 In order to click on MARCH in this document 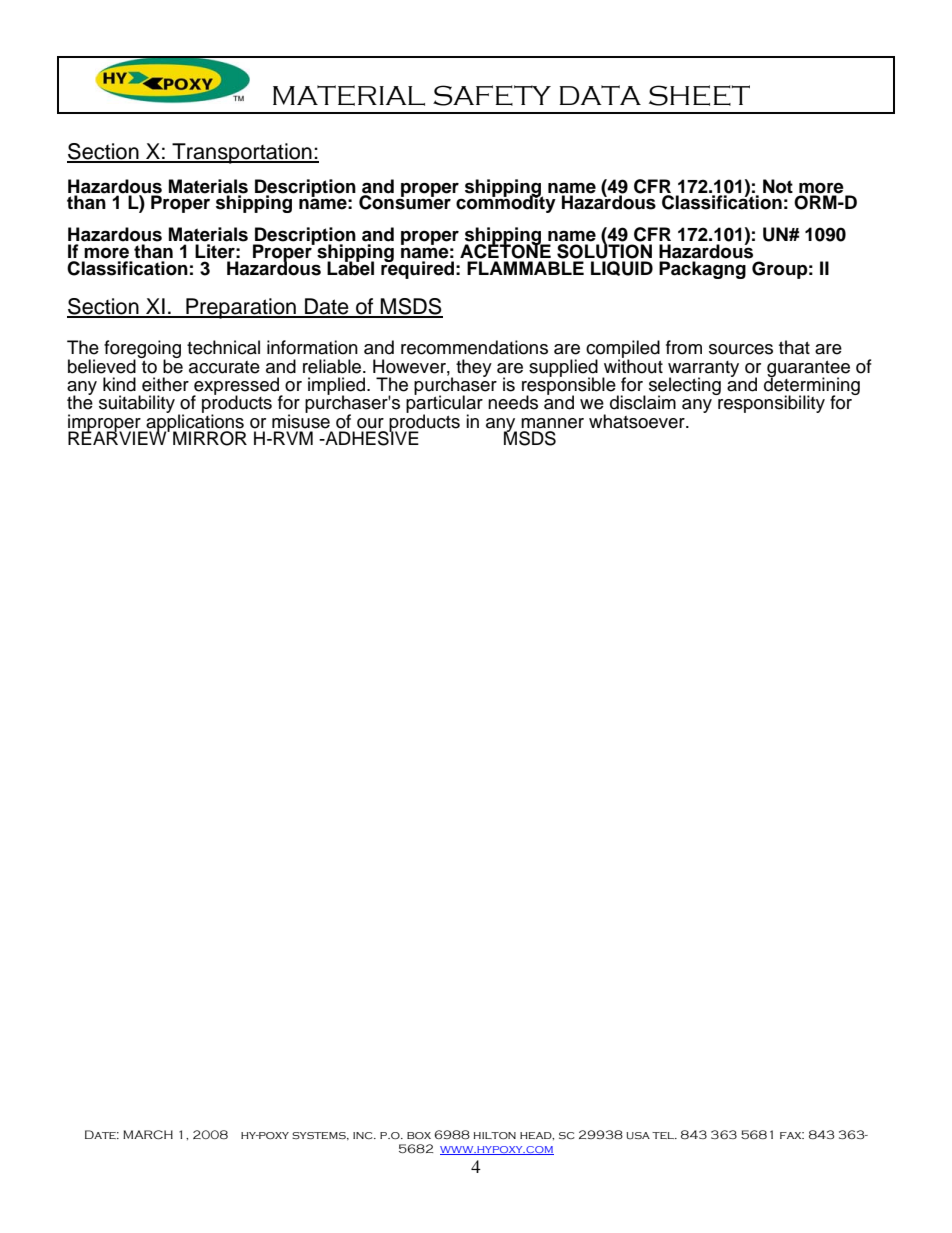, I will do `click(148, 1134)`.
